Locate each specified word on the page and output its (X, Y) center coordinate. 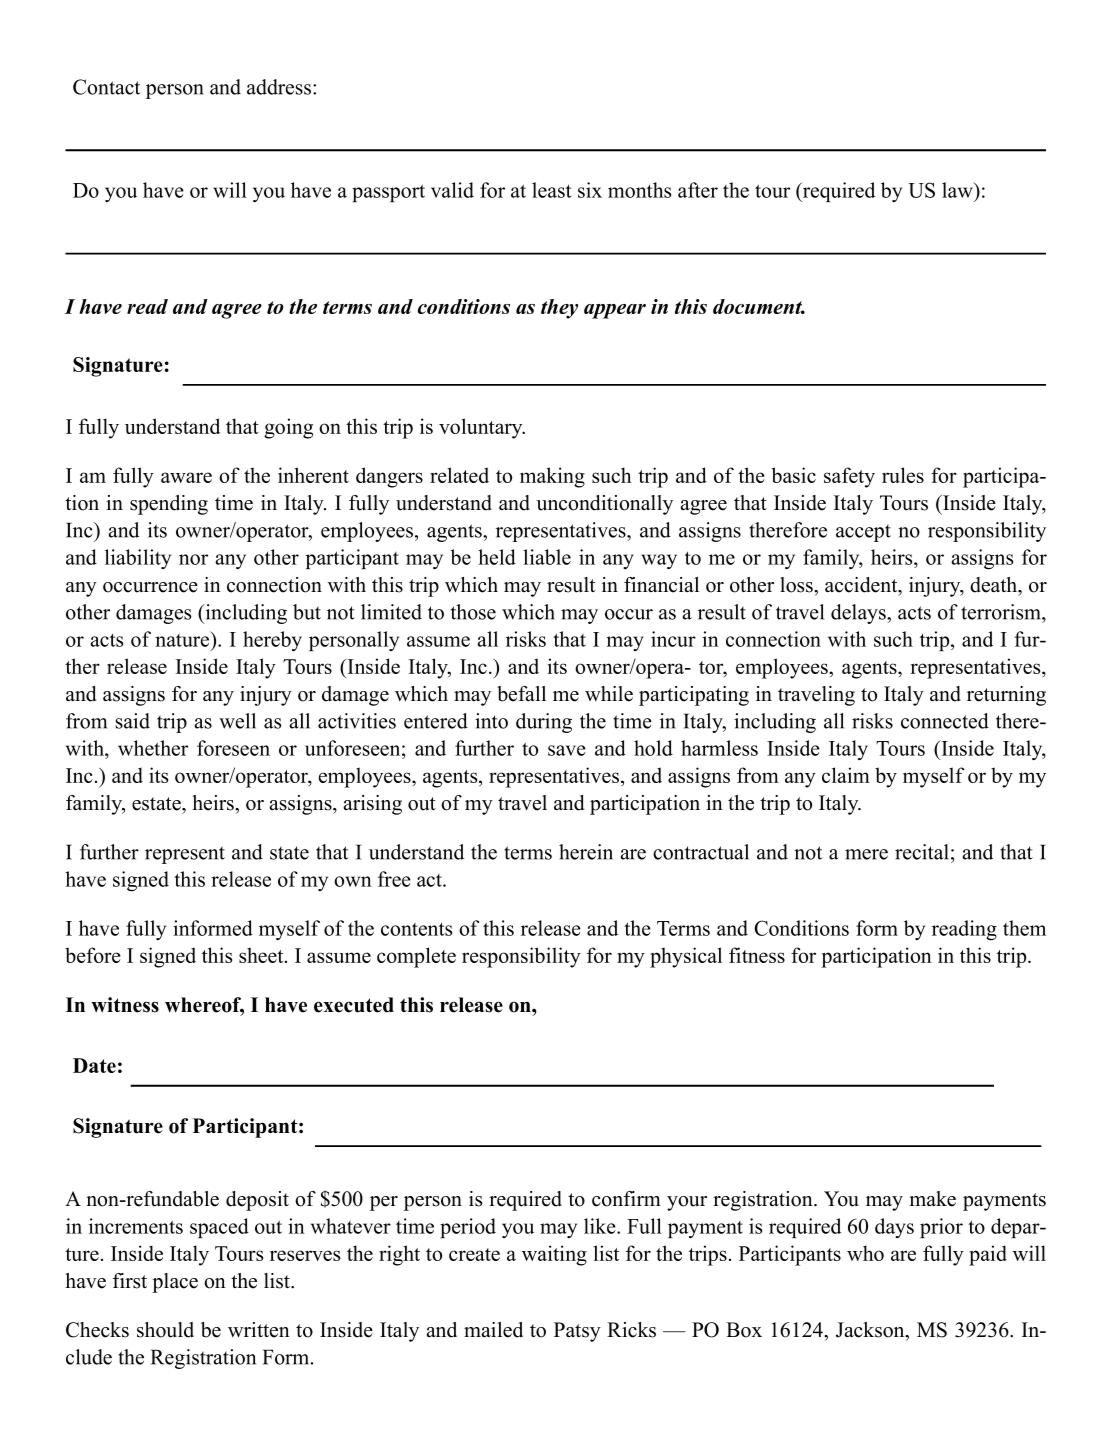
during (544, 723)
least (552, 190)
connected (945, 721)
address (280, 87)
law (958, 190)
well (237, 721)
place (175, 1283)
